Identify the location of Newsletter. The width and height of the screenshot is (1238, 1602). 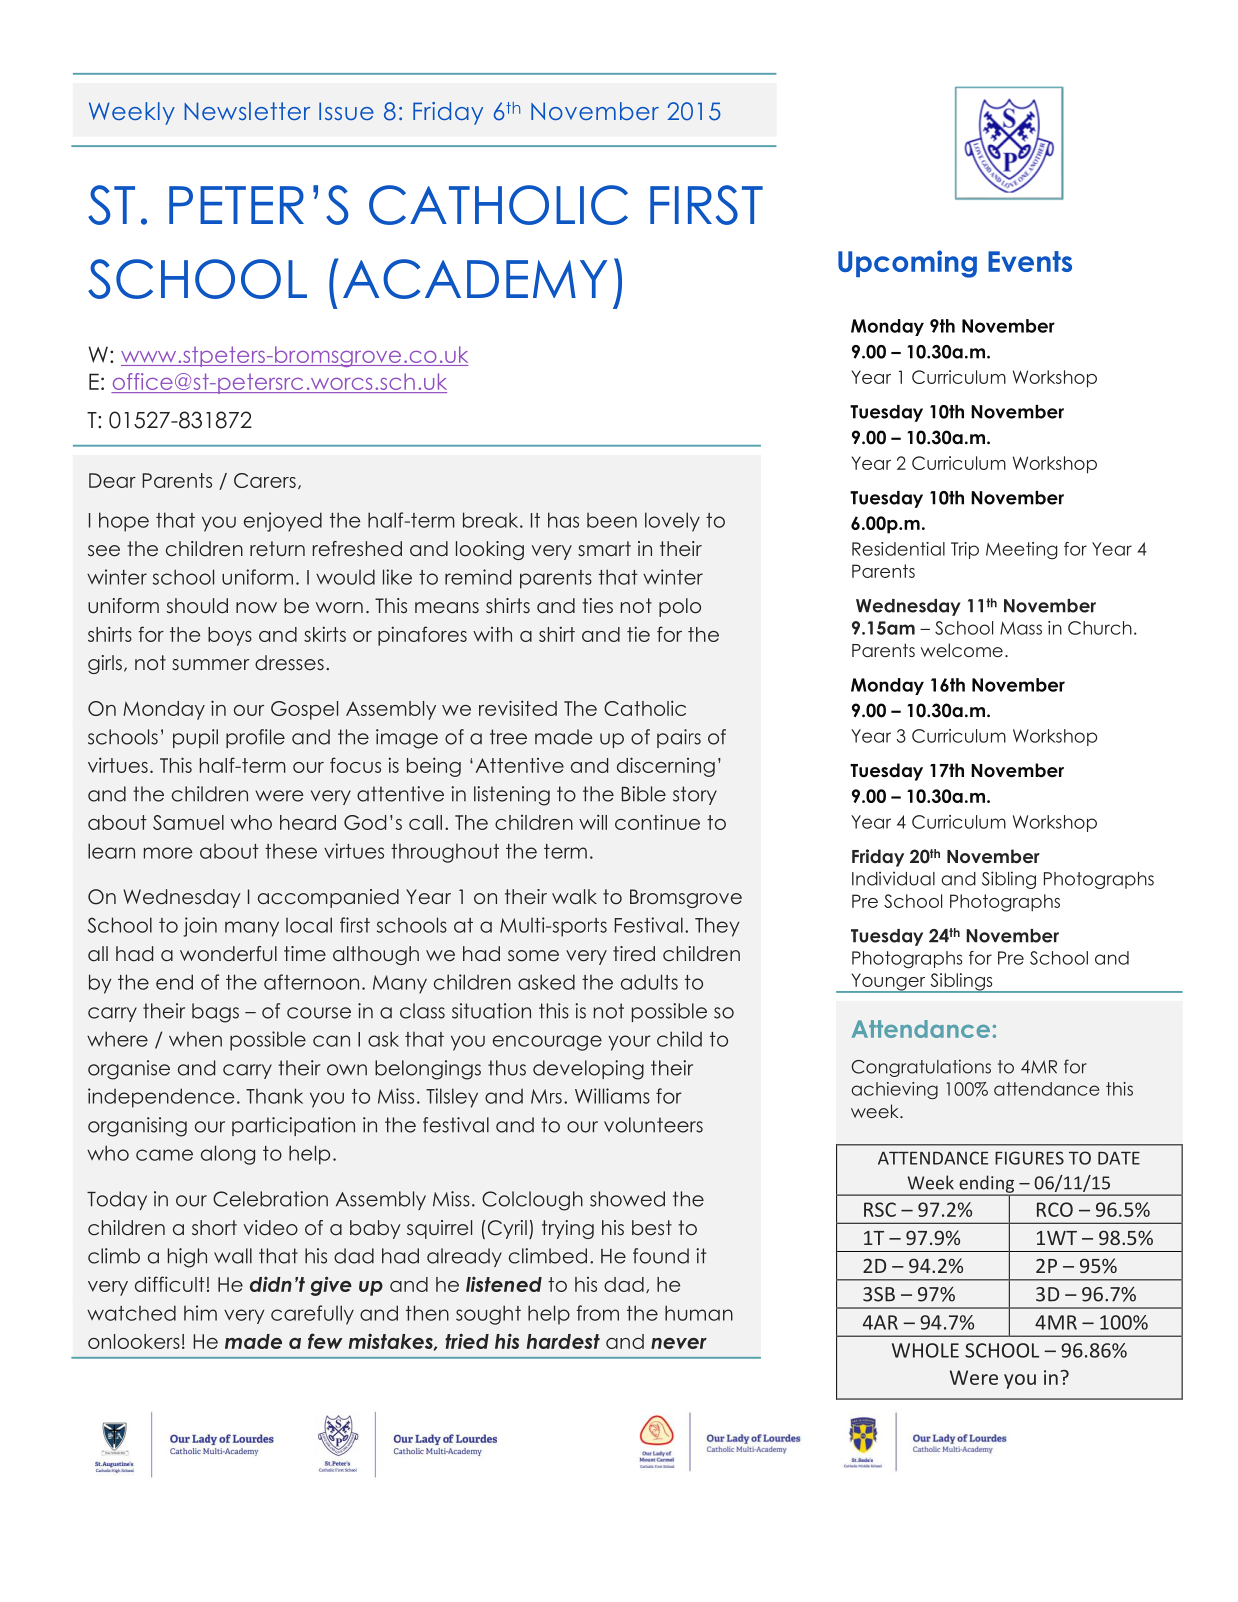
(247, 111).
